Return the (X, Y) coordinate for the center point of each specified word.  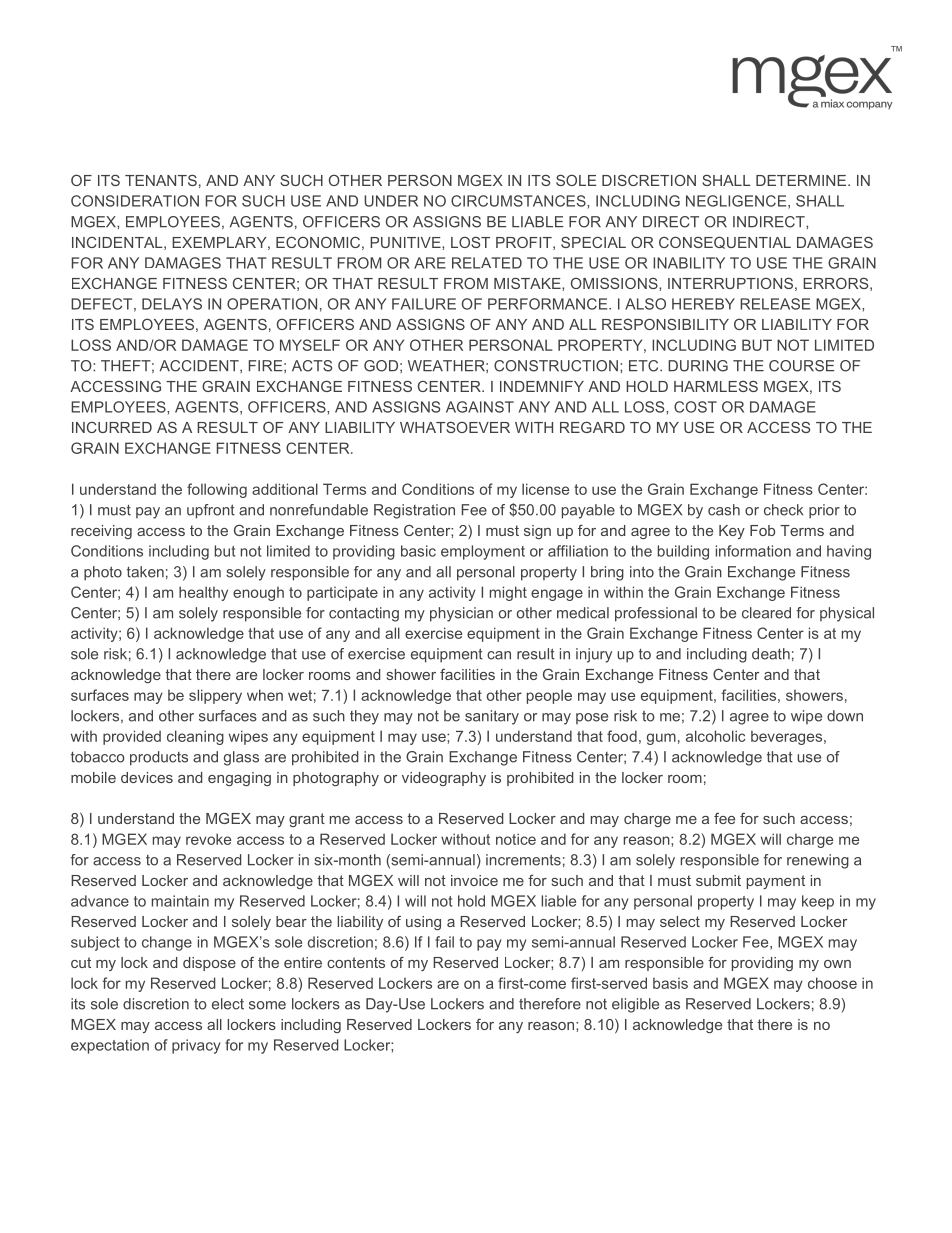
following (217, 490)
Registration (414, 511)
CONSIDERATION (135, 201)
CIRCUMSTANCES (519, 201)
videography (444, 779)
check (783, 510)
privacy (196, 1046)
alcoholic (715, 736)
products (159, 758)
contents (356, 962)
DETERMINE (801, 180)
